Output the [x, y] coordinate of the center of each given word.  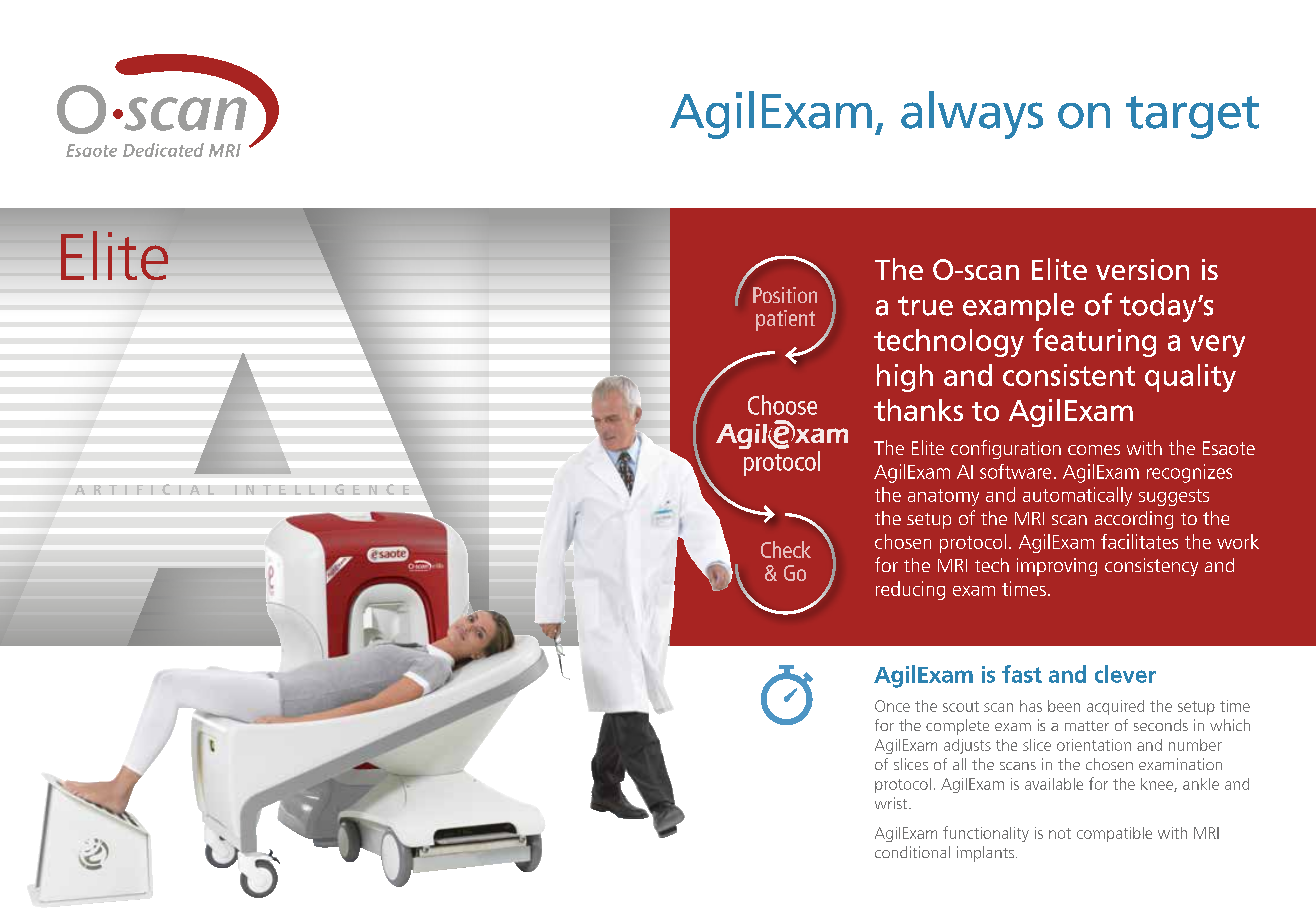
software [1015, 471]
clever [1125, 674]
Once [892, 706]
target [1192, 117]
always [972, 115]
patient [785, 320]
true [925, 306]
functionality [986, 834]
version [1142, 269]
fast [1022, 674]
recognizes [1189, 473]
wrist [892, 803]
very [1218, 346]
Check [786, 549]
